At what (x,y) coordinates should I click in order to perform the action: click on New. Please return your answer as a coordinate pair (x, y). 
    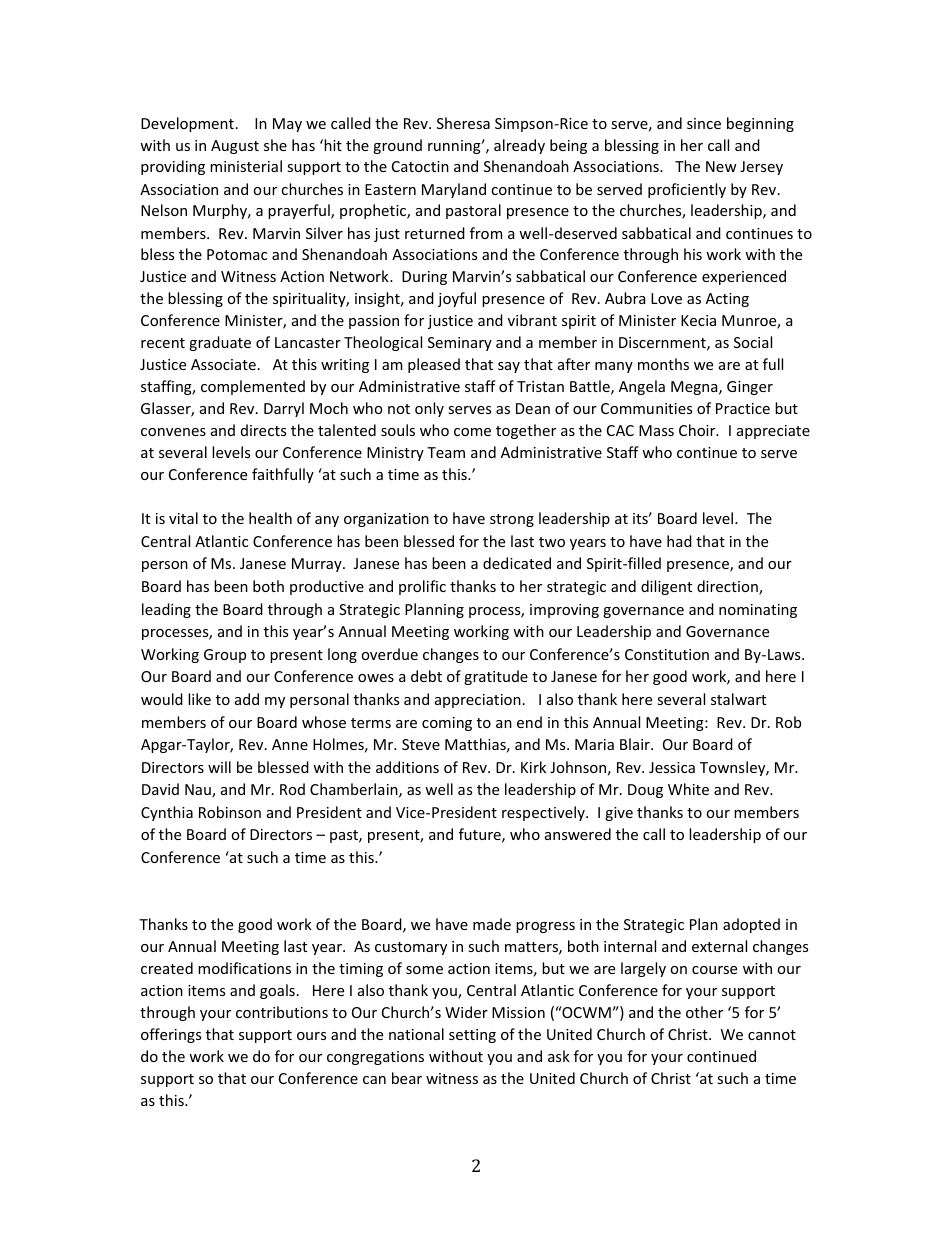
    Looking at the image, I should click on (721, 166).
